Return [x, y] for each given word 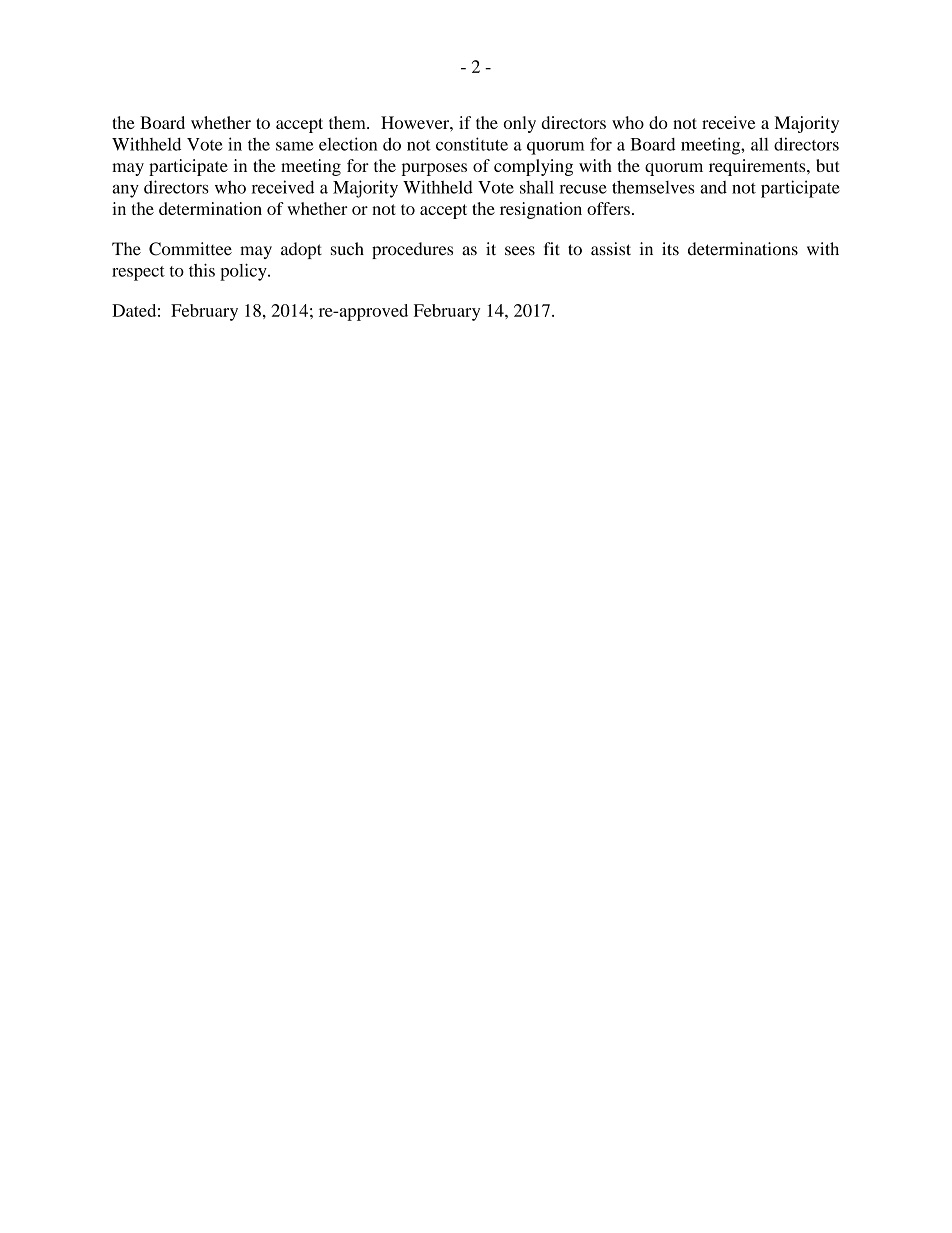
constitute [472, 144]
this [202, 270]
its [670, 248]
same [295, 146]
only [519, 124]
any [125, 191]
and [713, 187]
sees [520, 251]
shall [537, 187]
